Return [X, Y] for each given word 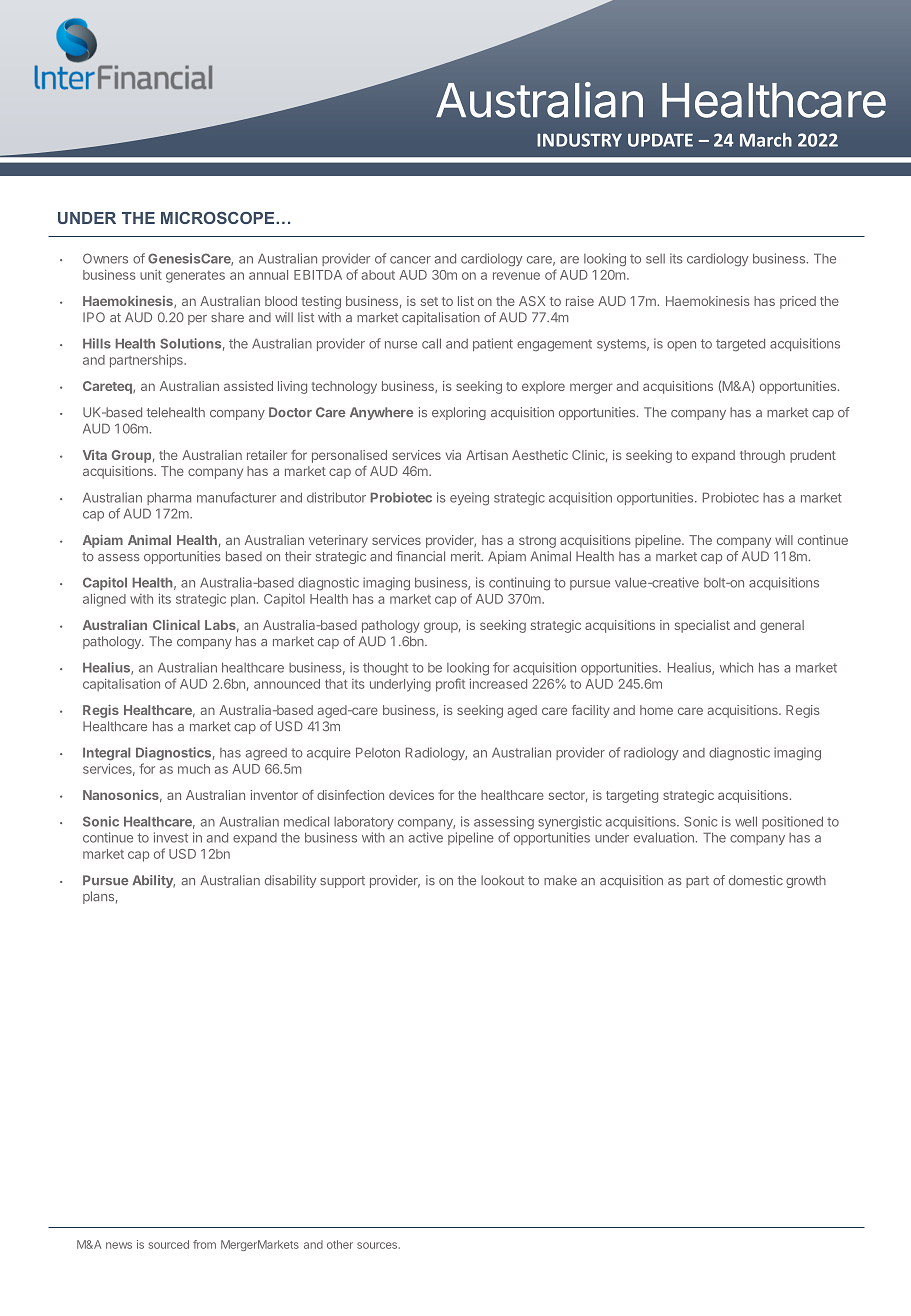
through [762, 456]
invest [171, 837]
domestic [756, 880]
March [766, 140]
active [425, 837]
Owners [105, 258]
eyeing [469, 499]
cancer [410, 260]
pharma [169, 498]
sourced [169, 1244]
